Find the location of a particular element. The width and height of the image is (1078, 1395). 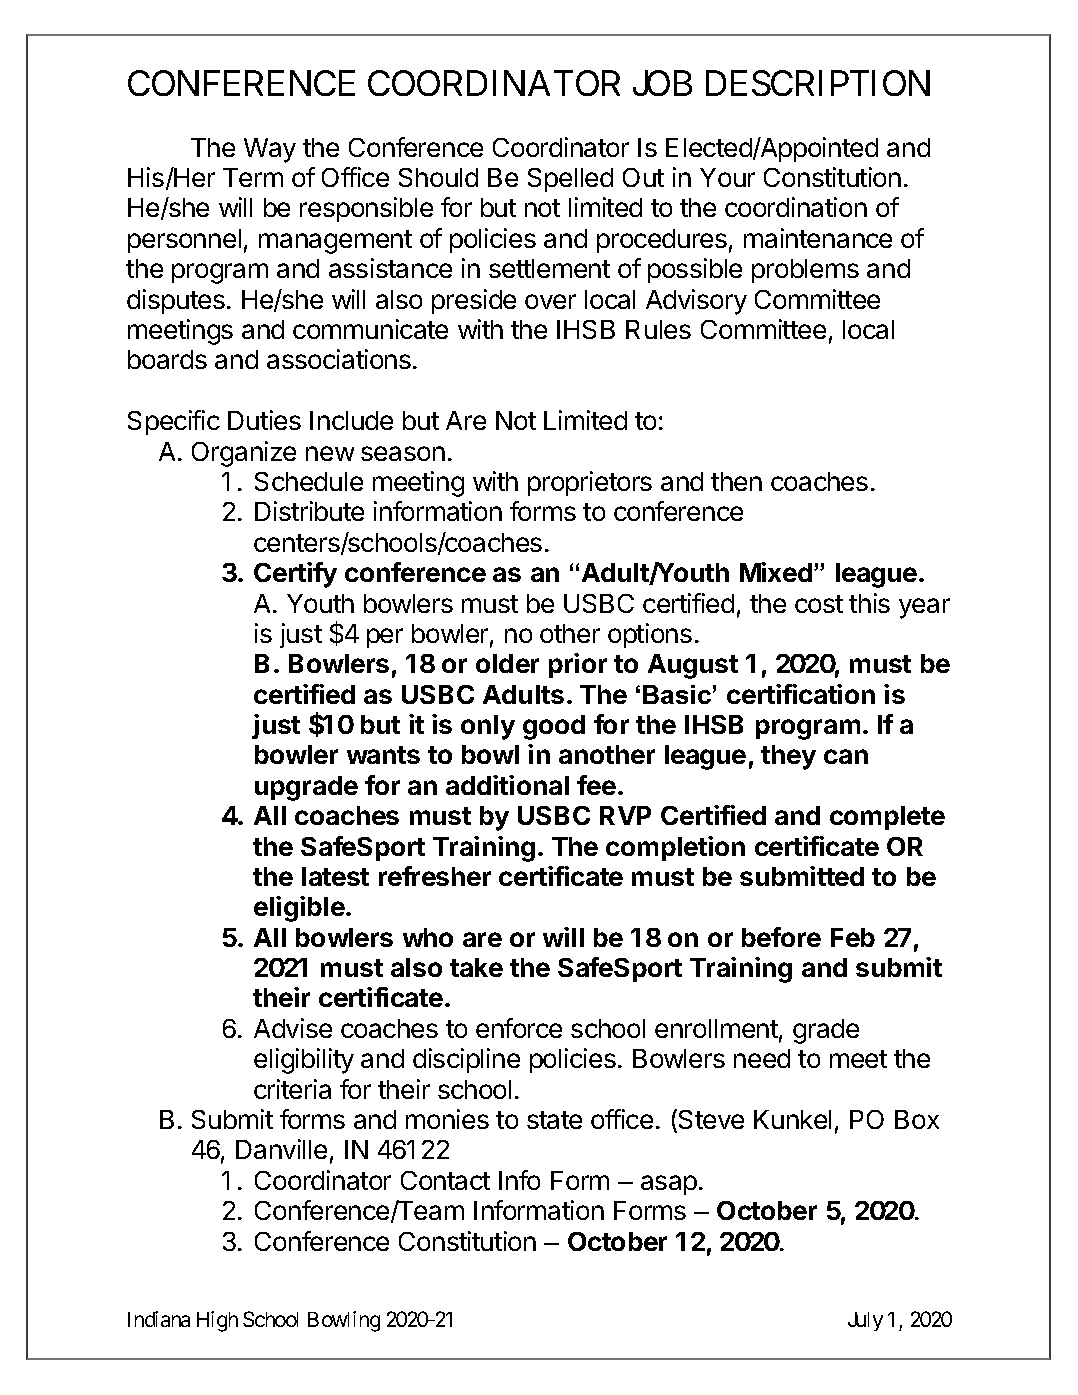

Mixed is located at coordinates (776, 572).
